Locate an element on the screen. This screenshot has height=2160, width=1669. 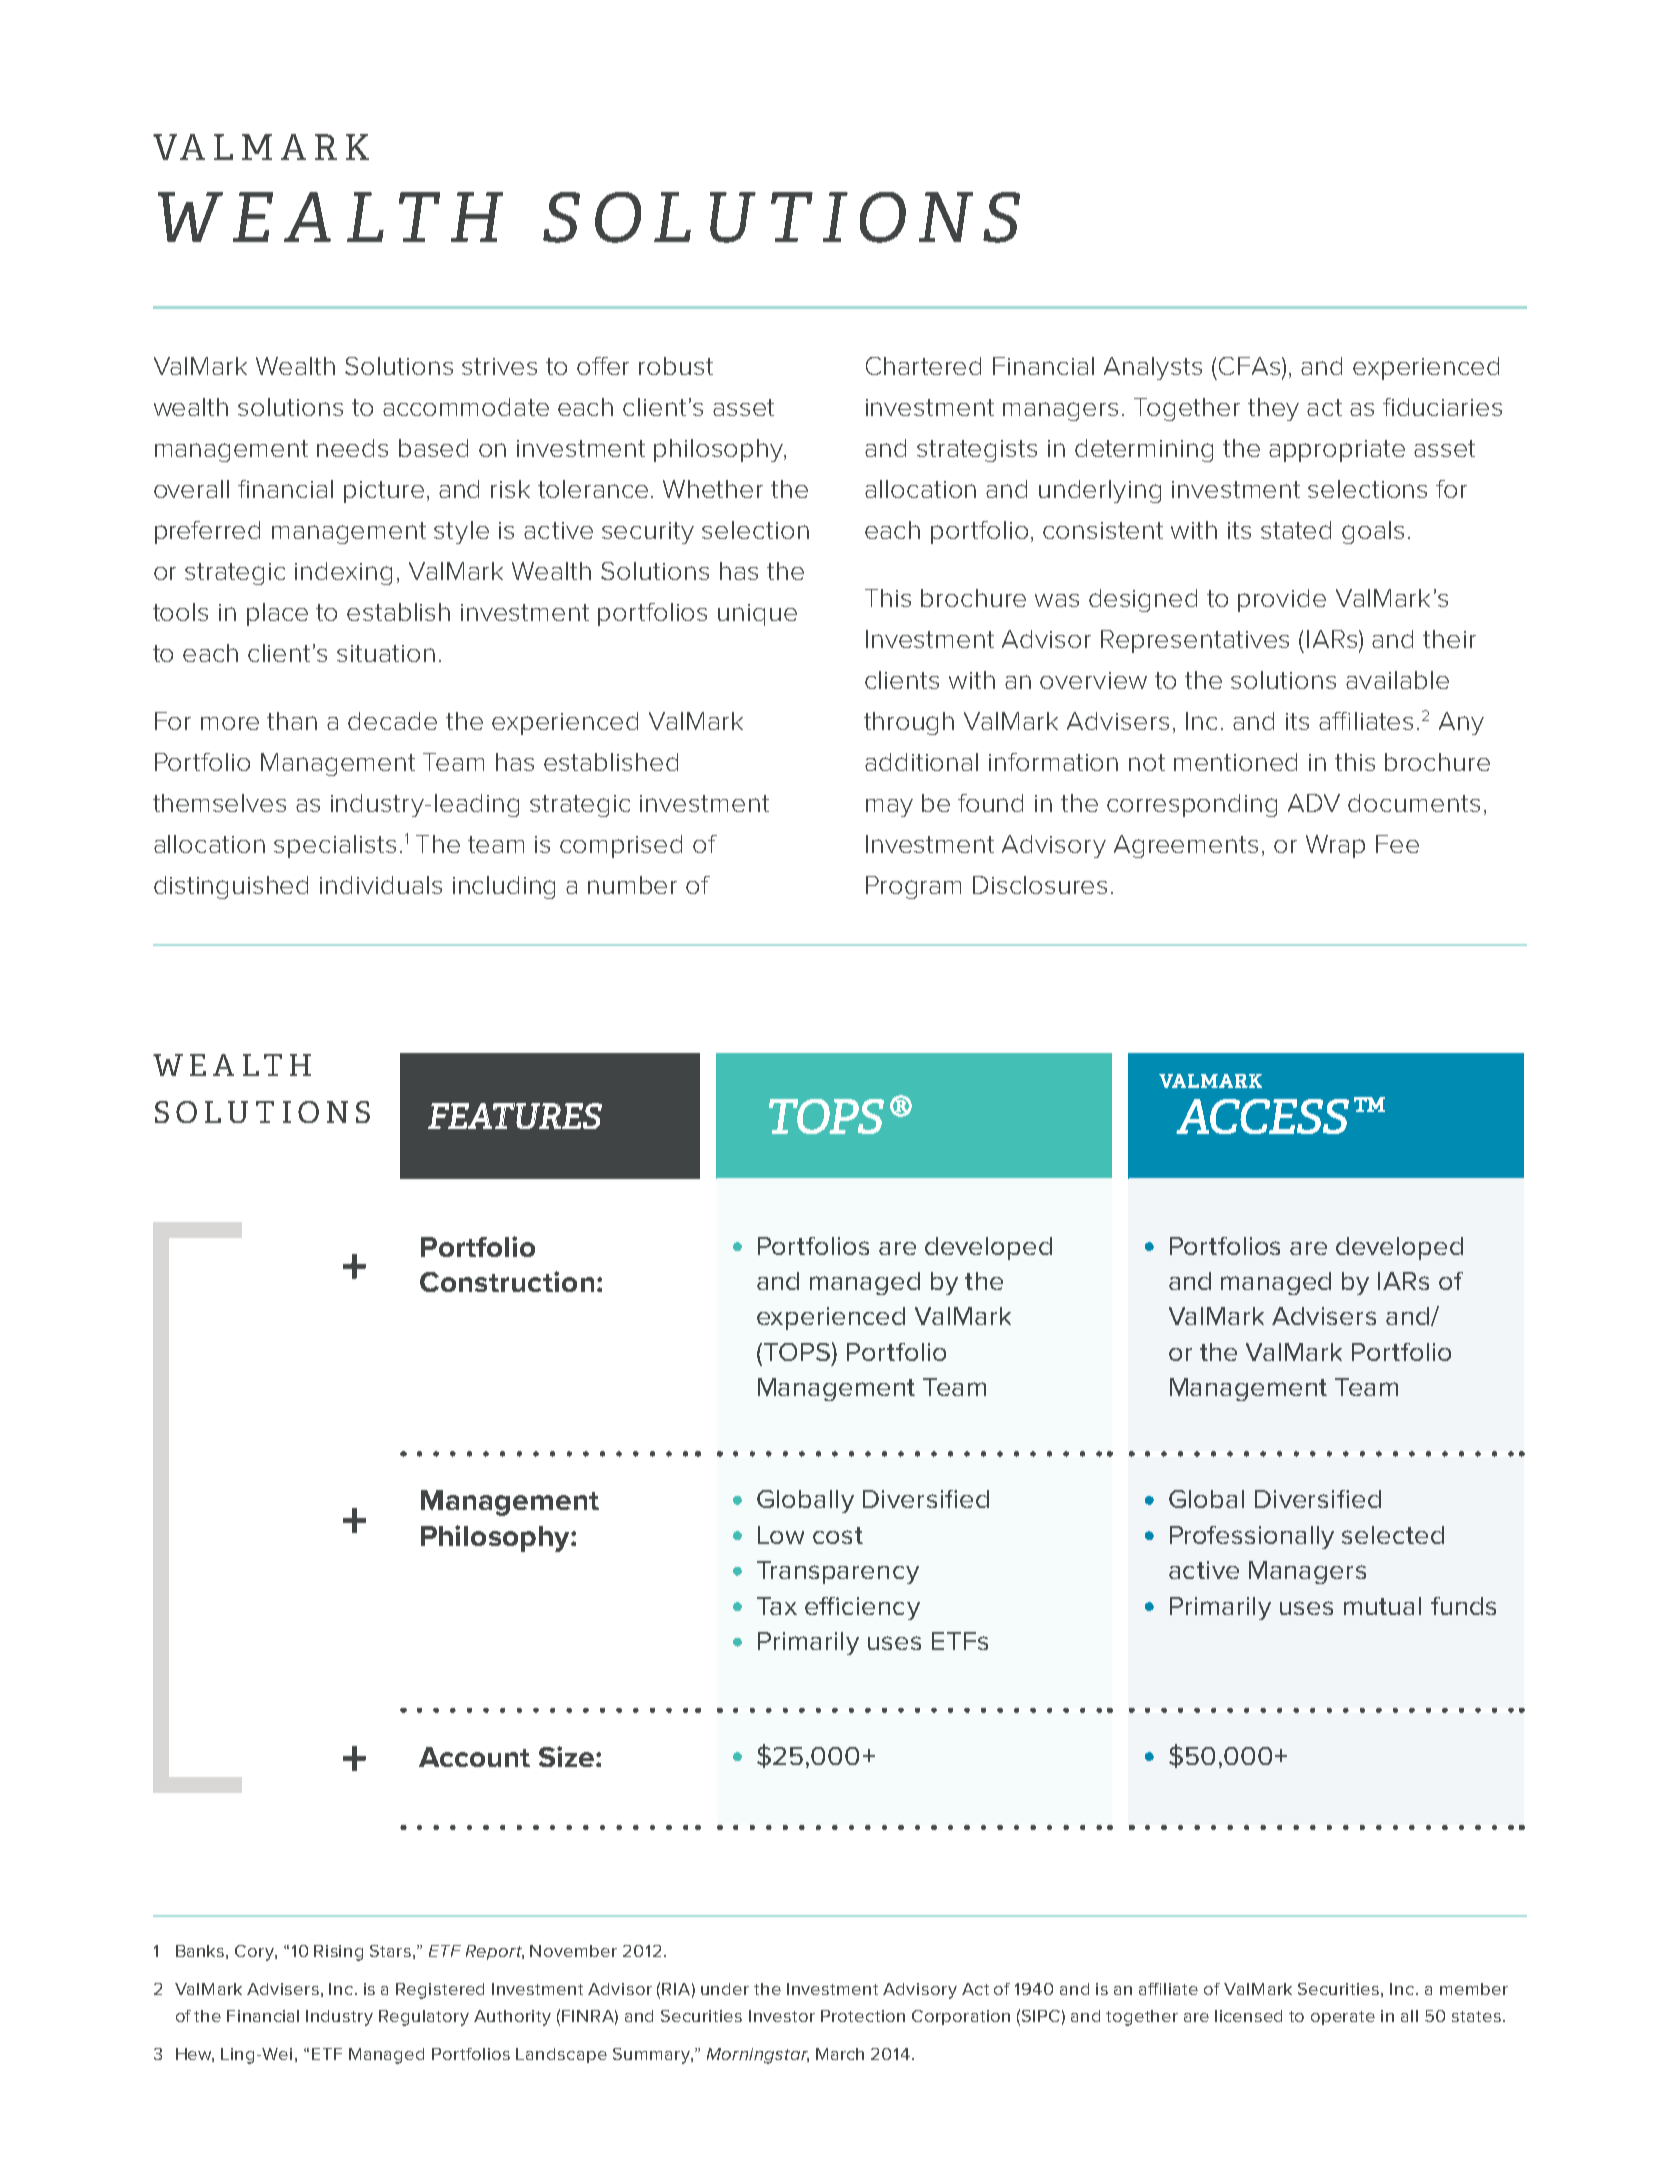
needs is located at coordinates (352, 448).
